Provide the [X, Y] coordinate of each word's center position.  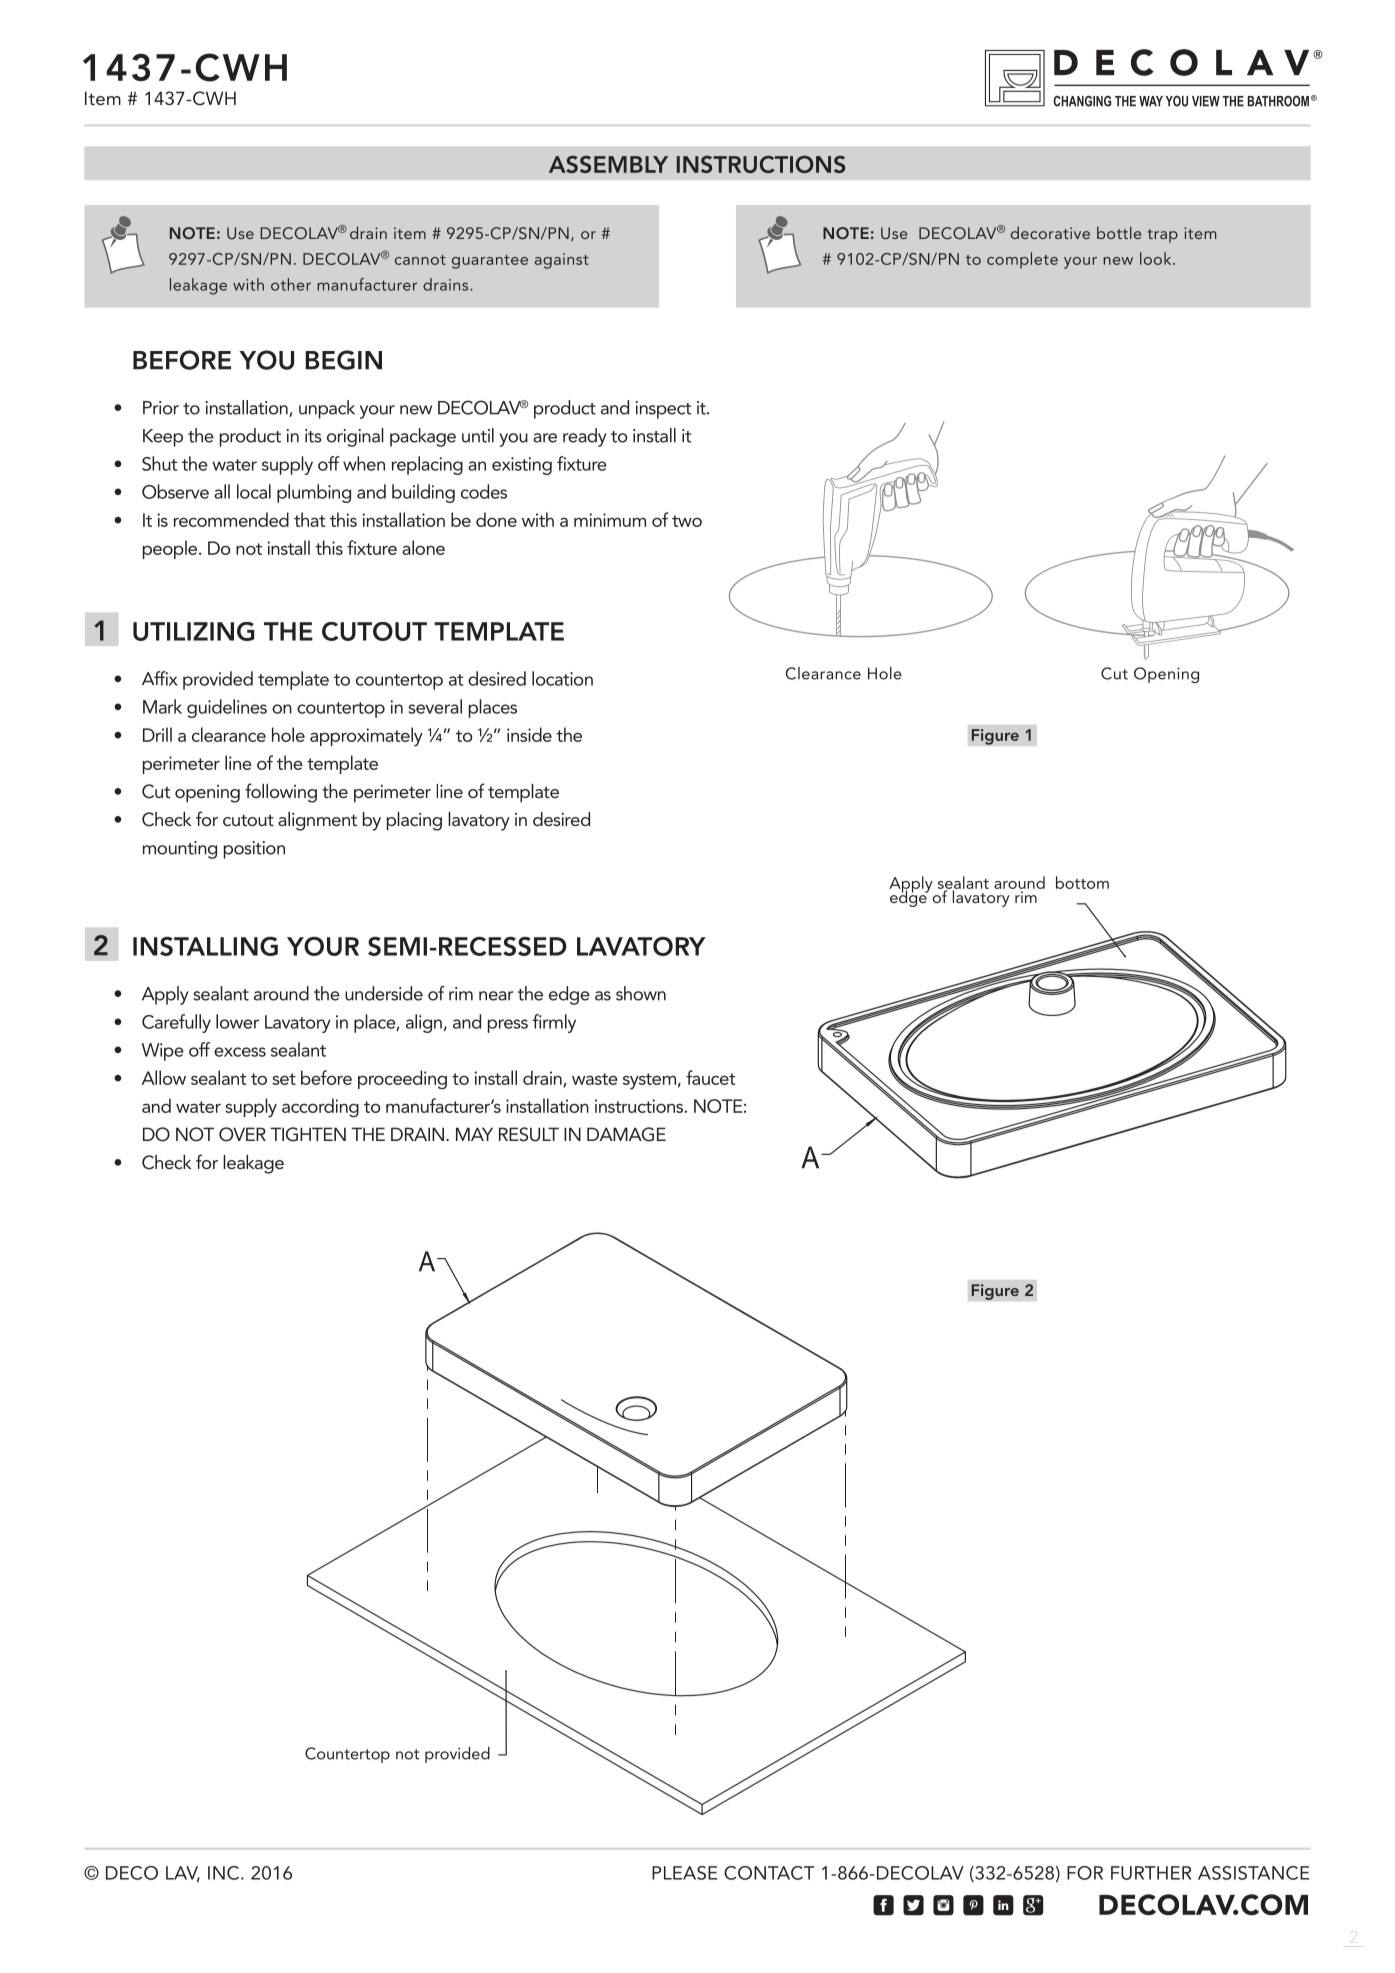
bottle [1119, 232]
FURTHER [1151, 1873]
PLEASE [685, 1873]
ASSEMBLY [608, 164]
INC [225, 1873]
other [291, 284]
